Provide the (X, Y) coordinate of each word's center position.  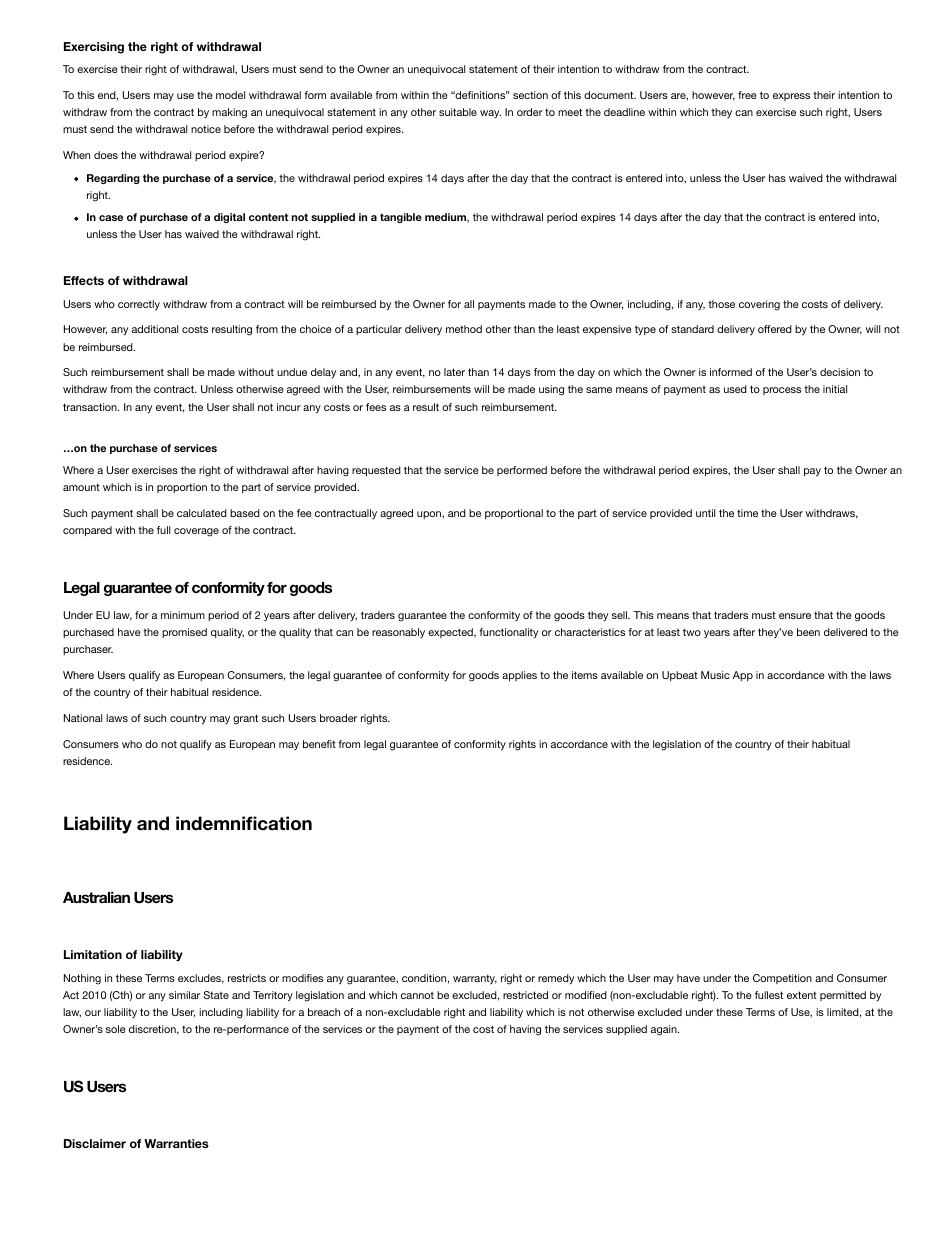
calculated (202, 513)
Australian (96, 897)
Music (715, 675)
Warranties (176, 1143)
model (230, 95)
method (464, 329)
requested (376, 471)
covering (759, 305)
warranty (475, 979)
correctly (139, 305)
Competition (782, 979)
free (747, 95)
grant (245, 719)
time (747, 513)
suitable (458, 112)
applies (519, 676)
